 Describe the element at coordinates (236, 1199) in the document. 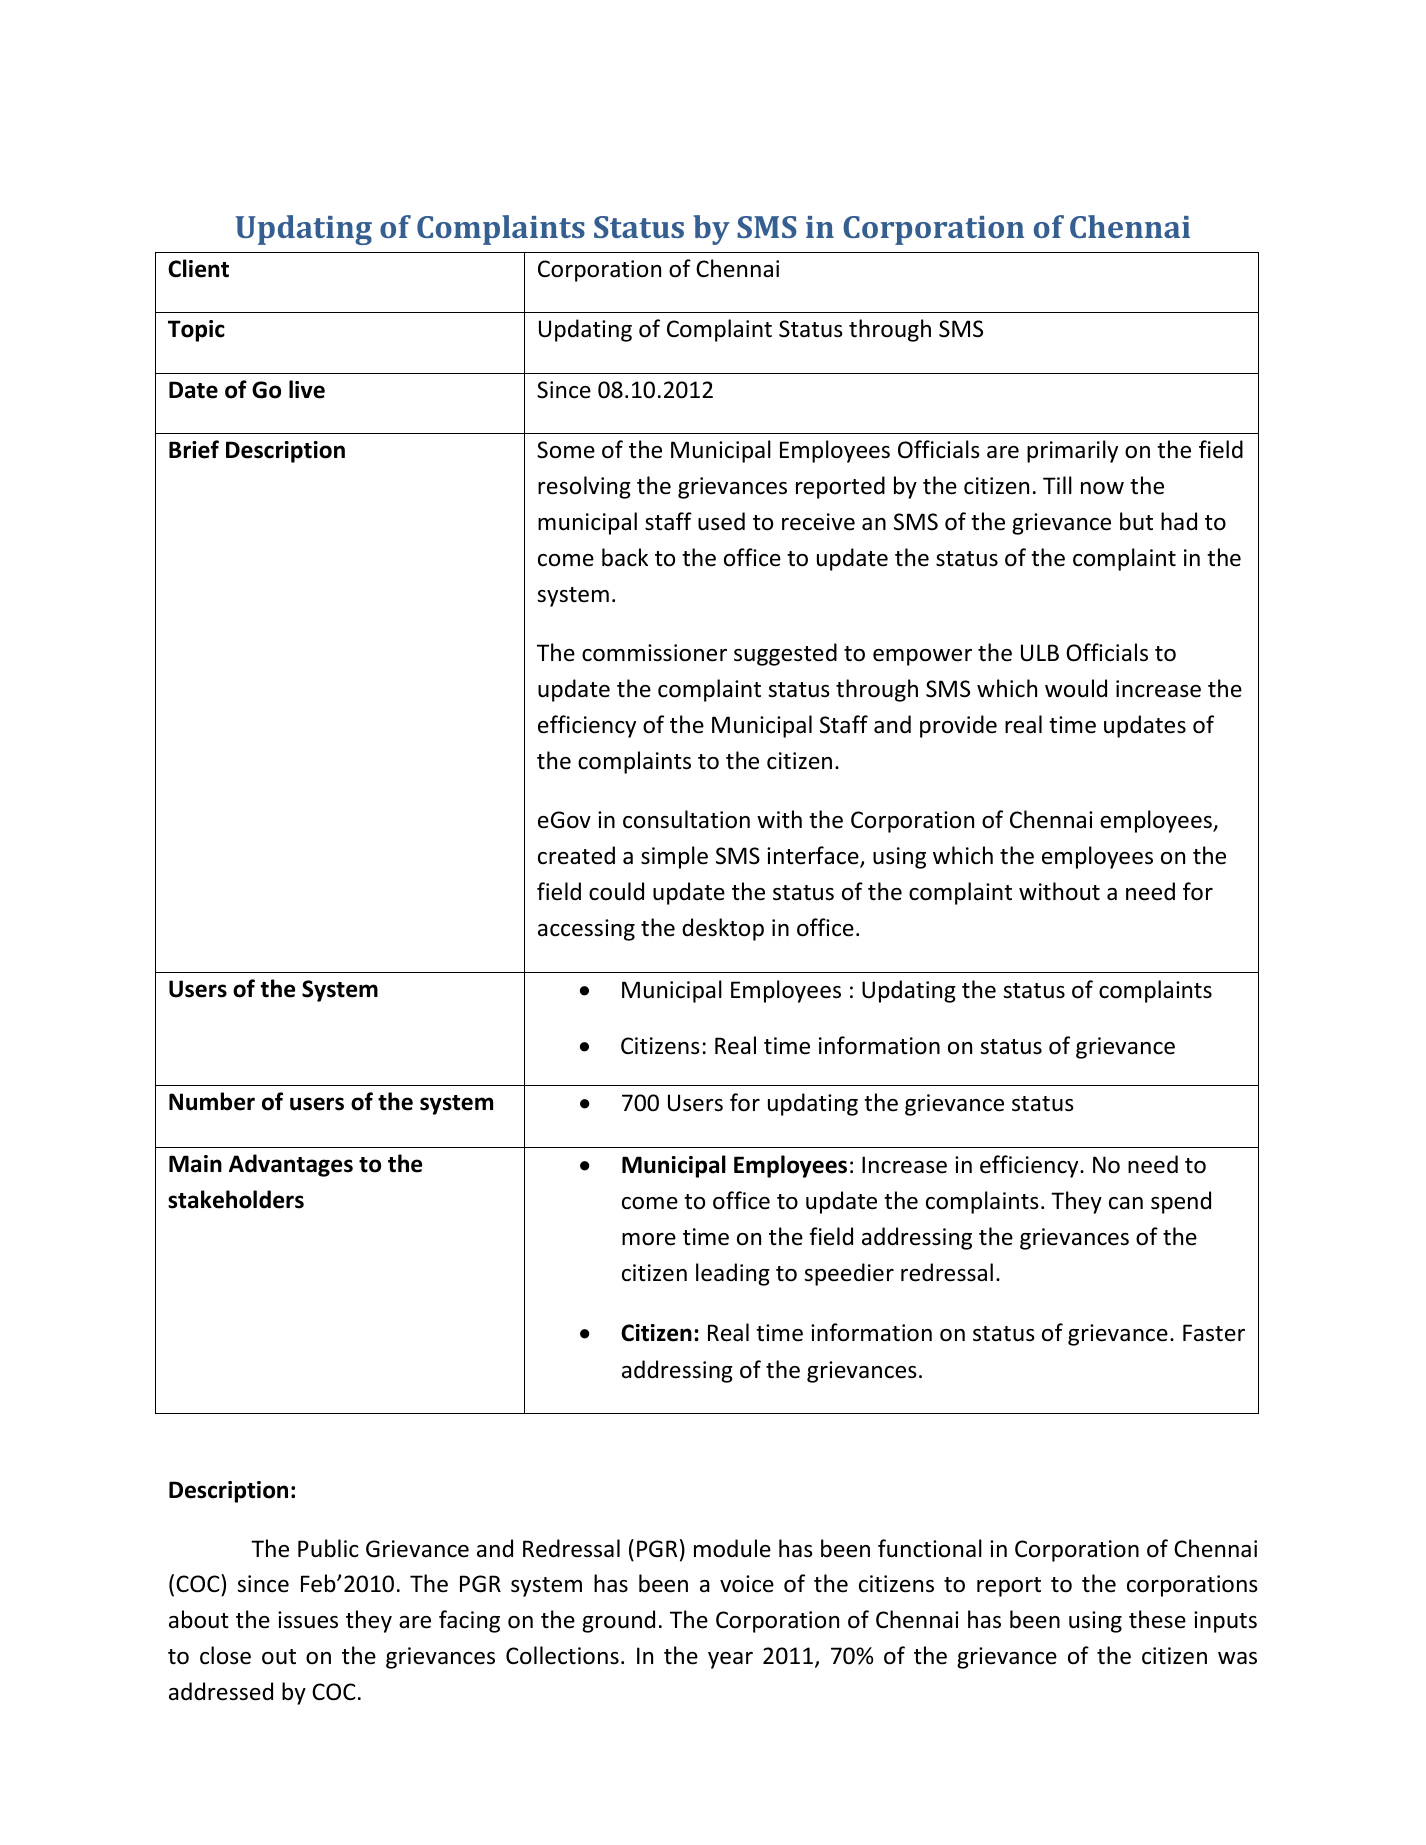

I see `stakeholders` at that location.
